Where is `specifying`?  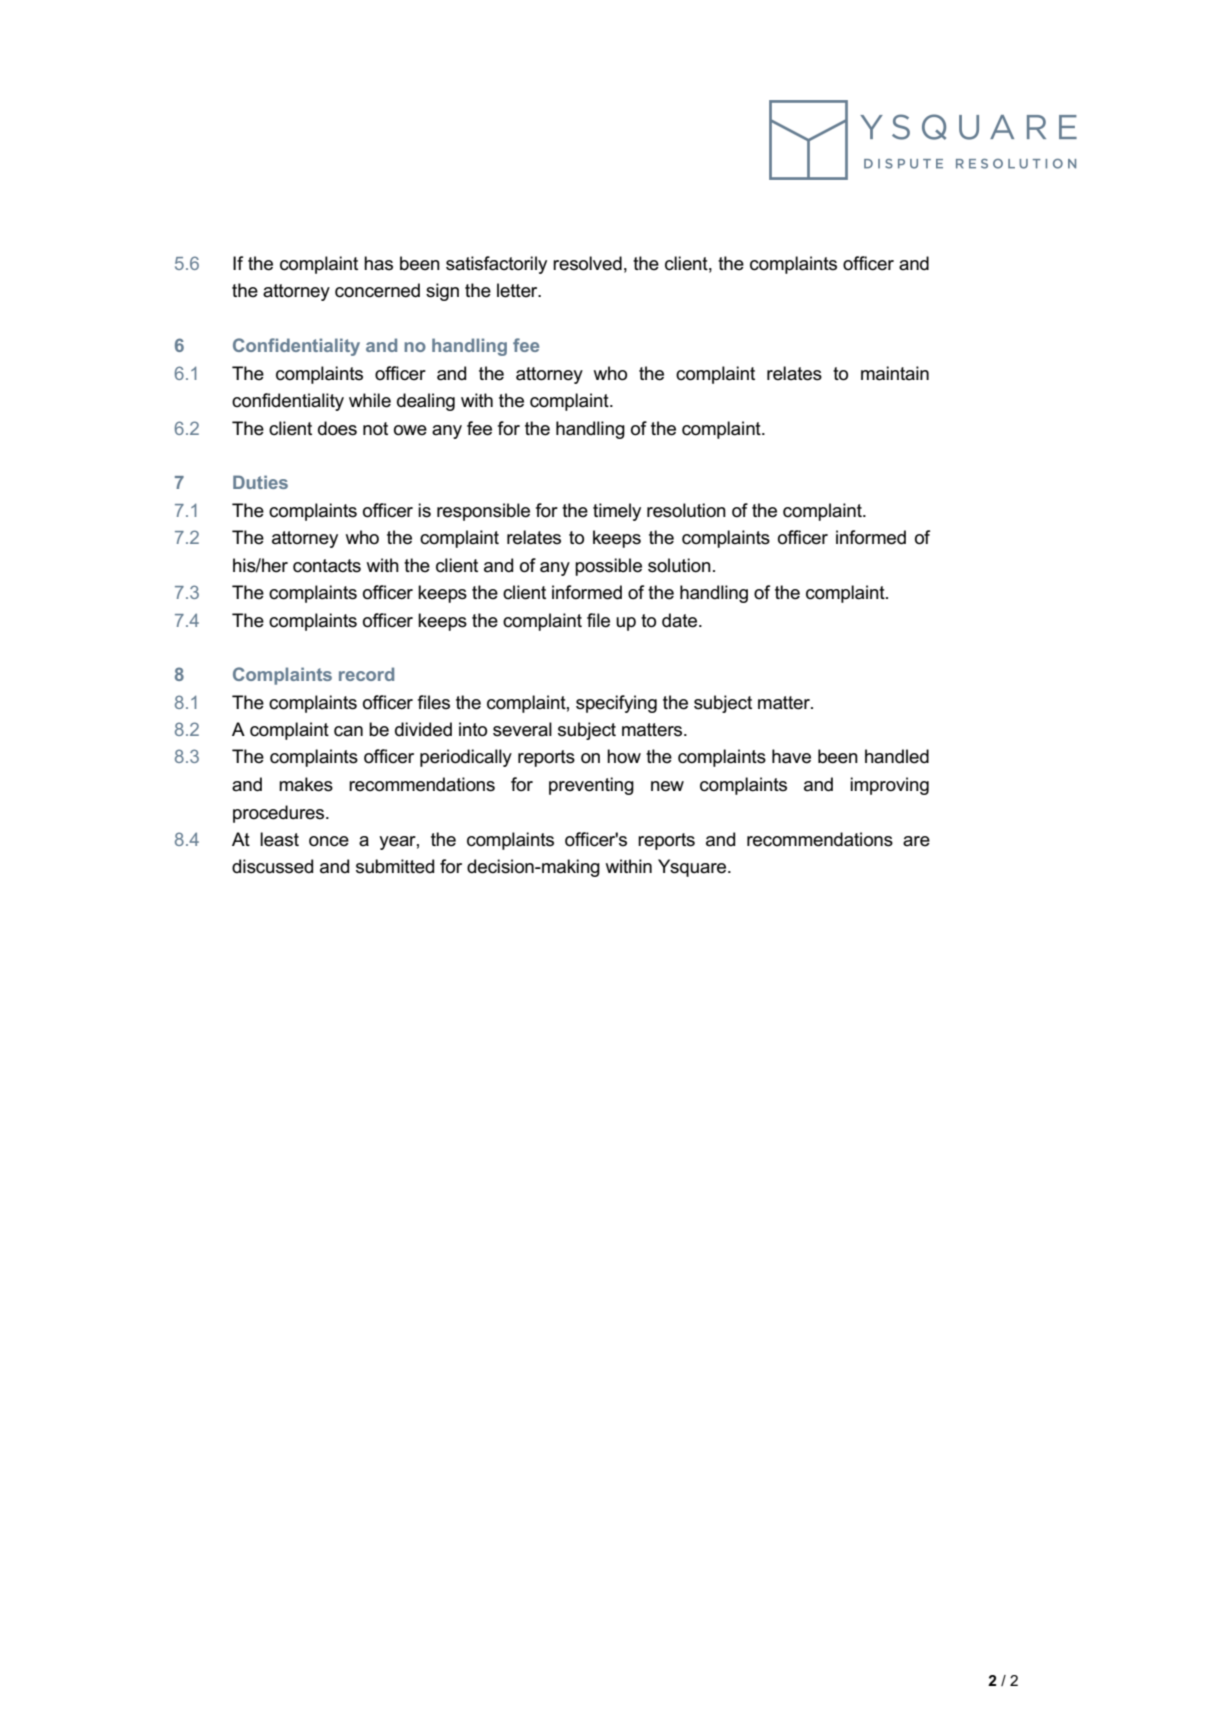 specifying is located at coordinates (616, 704).
